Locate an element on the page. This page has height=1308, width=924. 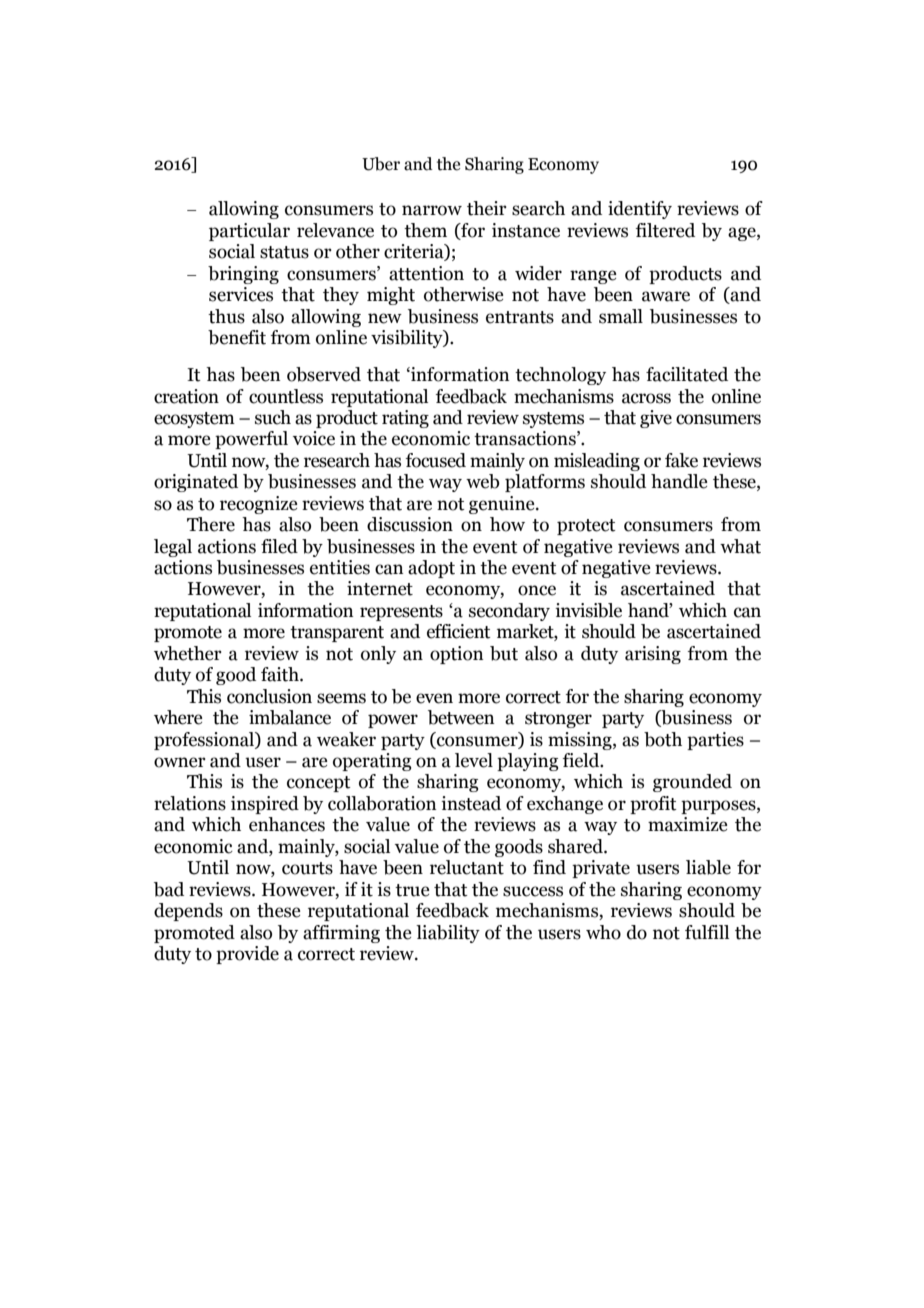
narrow is located at coordinates (432, 210).
